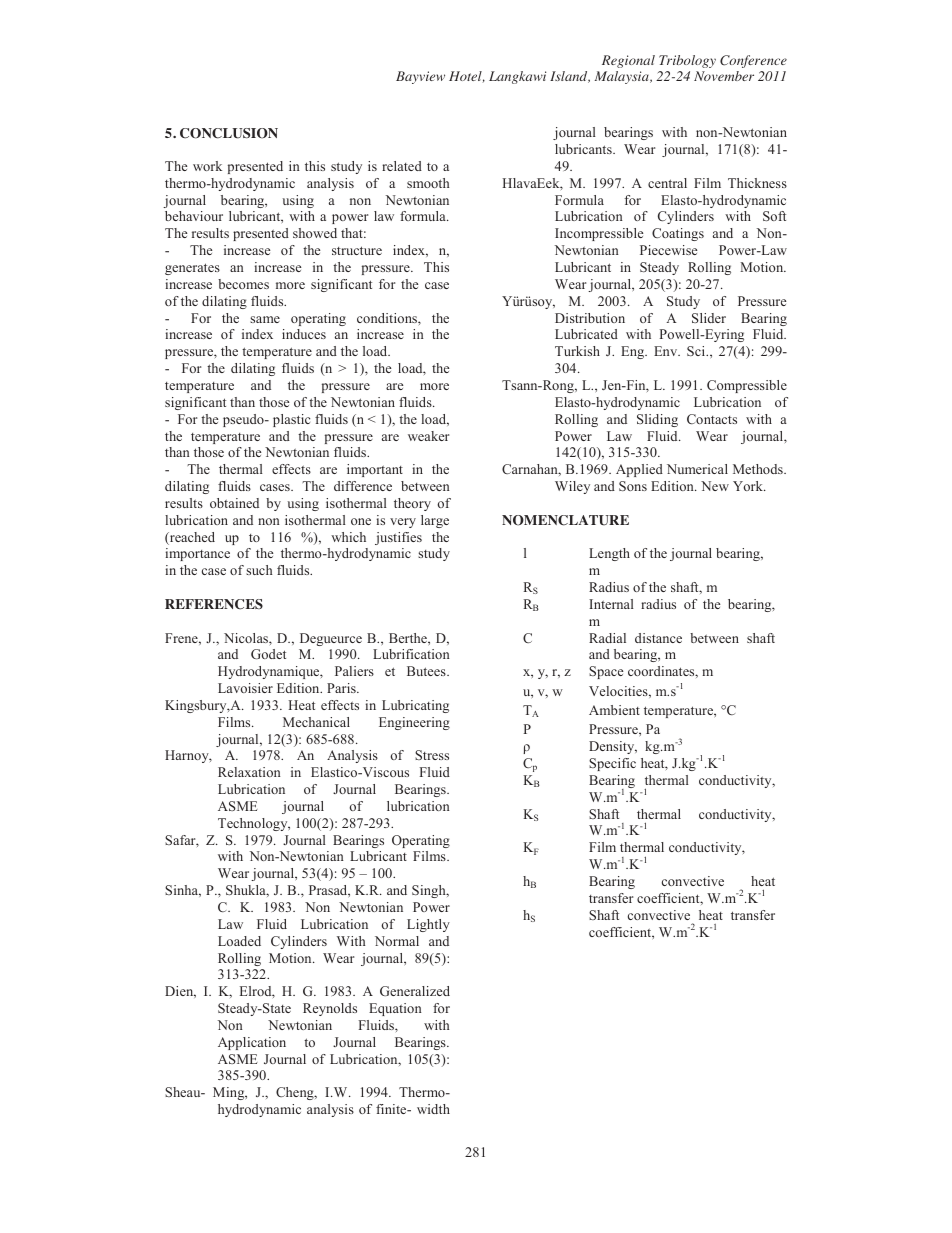 This screenshot has height=1233, width=952. Describe the element at coordinates (259, 570) in the screenshot. I see `such` at that location.
